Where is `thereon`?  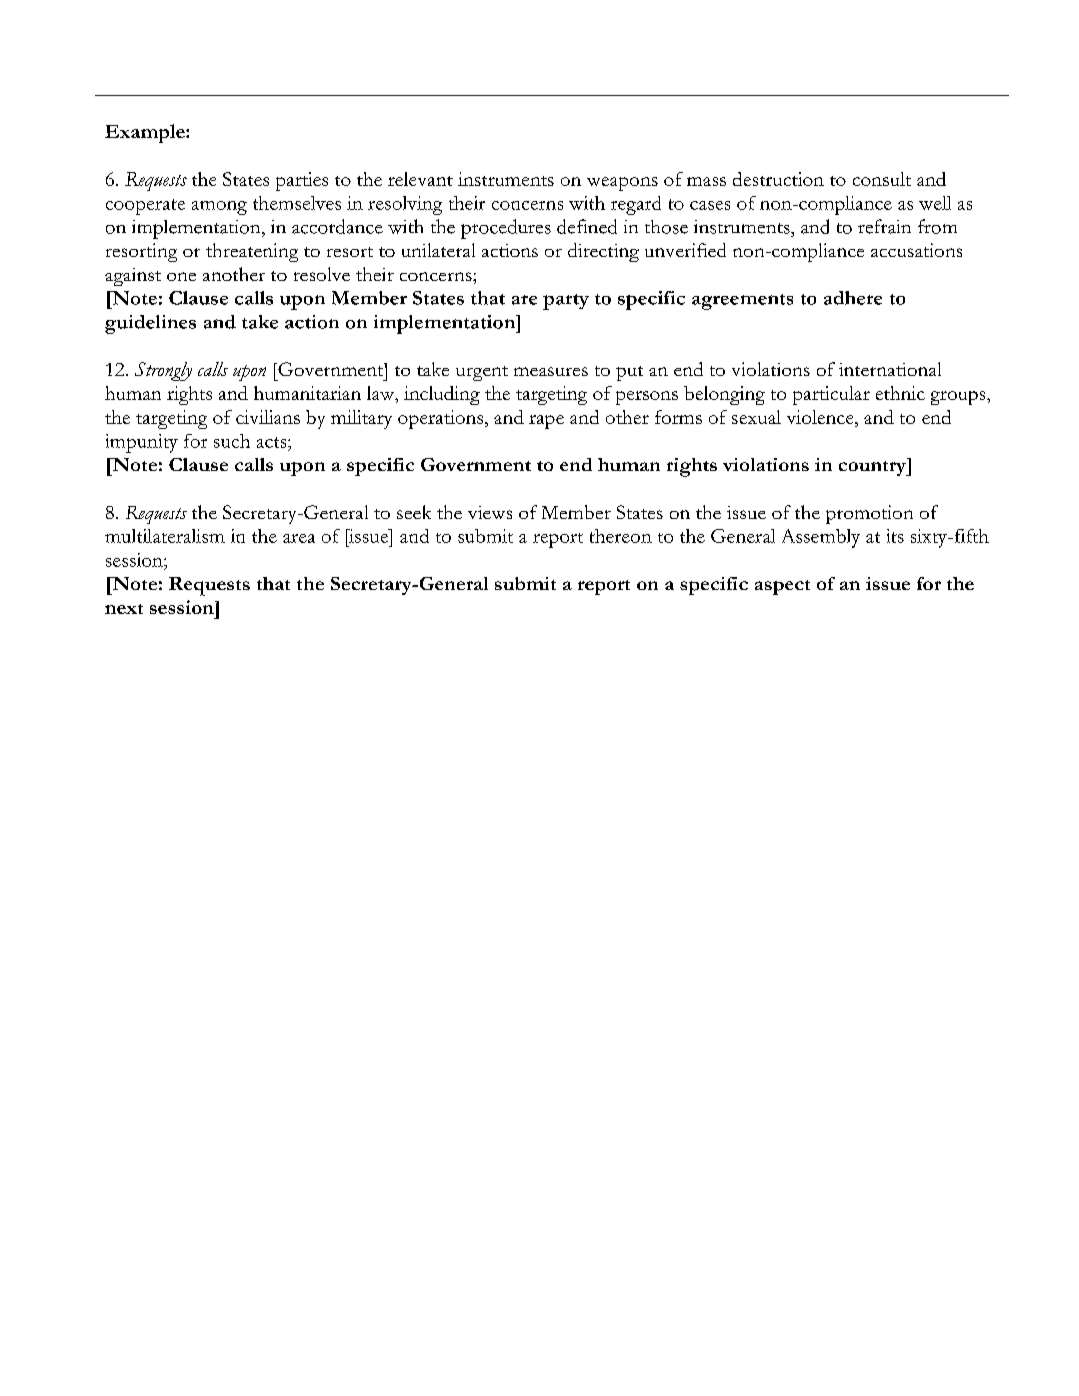
thereon is located at coordinates (621, 536).
